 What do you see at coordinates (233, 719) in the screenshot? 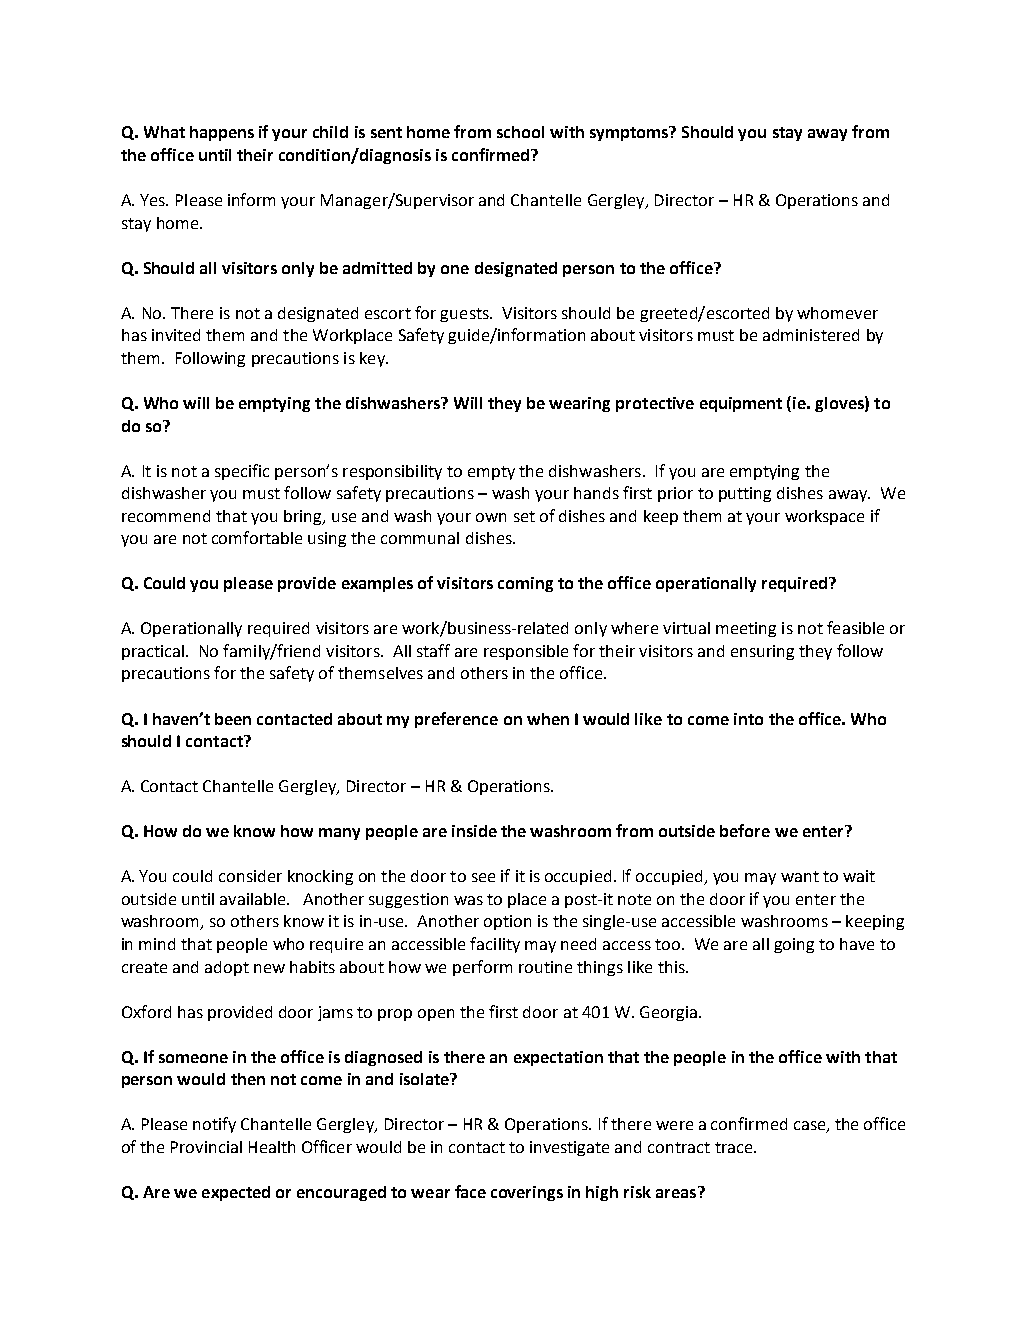
I see `been` at bounding box center [233, 719].
